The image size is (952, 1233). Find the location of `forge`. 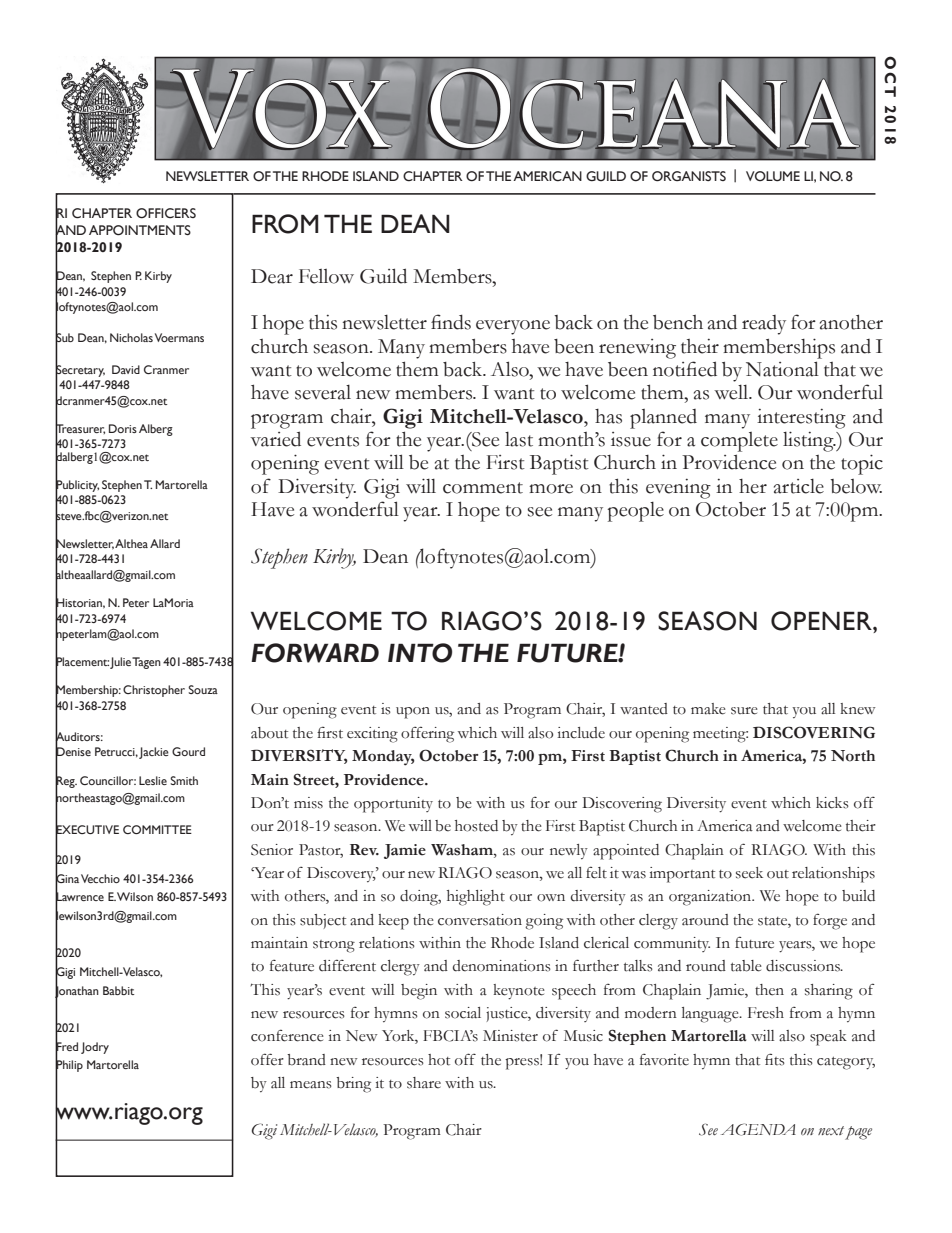

forge is located at coordinates (830, 921).
